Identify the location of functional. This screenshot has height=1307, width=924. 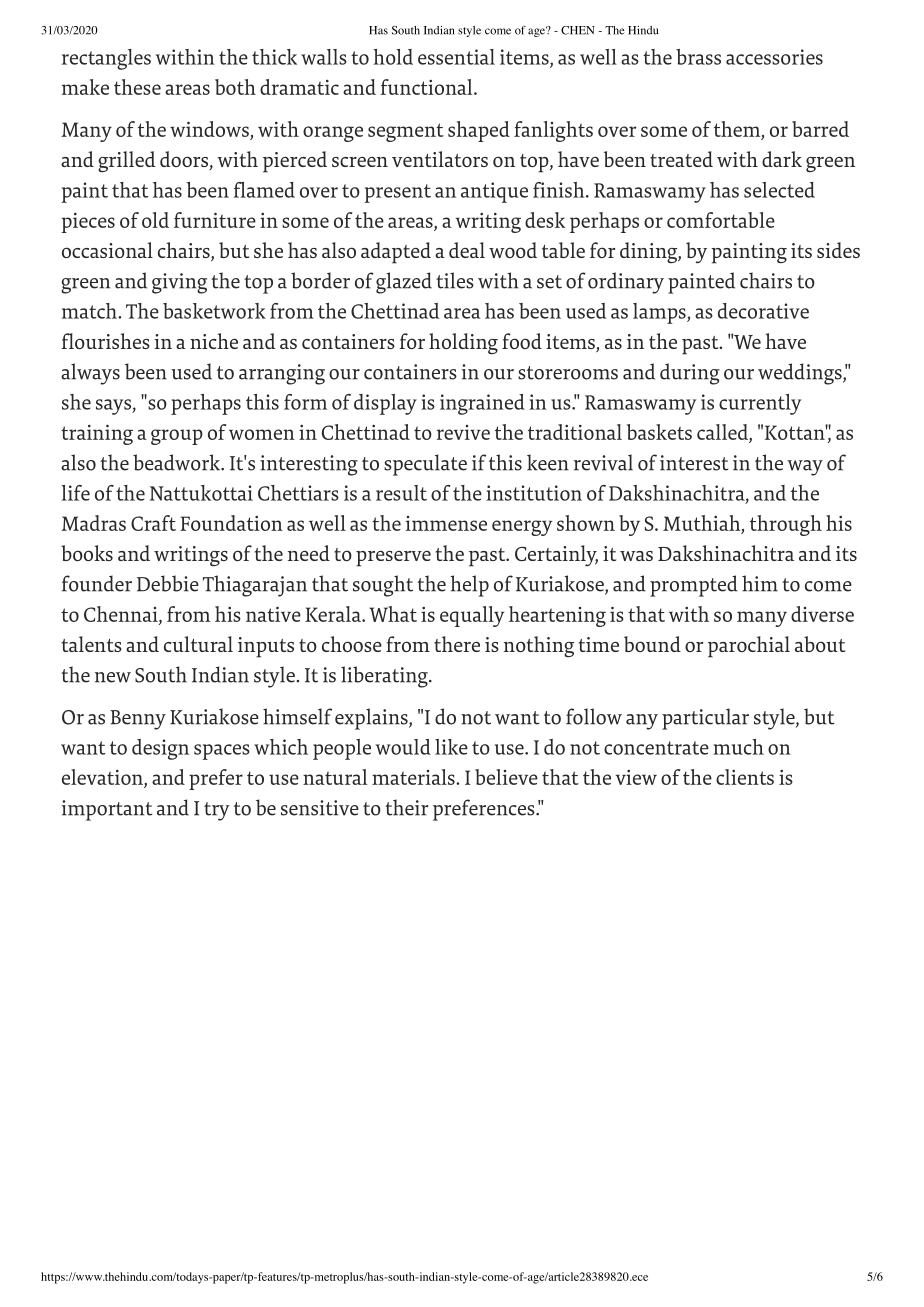
(427, 87).
